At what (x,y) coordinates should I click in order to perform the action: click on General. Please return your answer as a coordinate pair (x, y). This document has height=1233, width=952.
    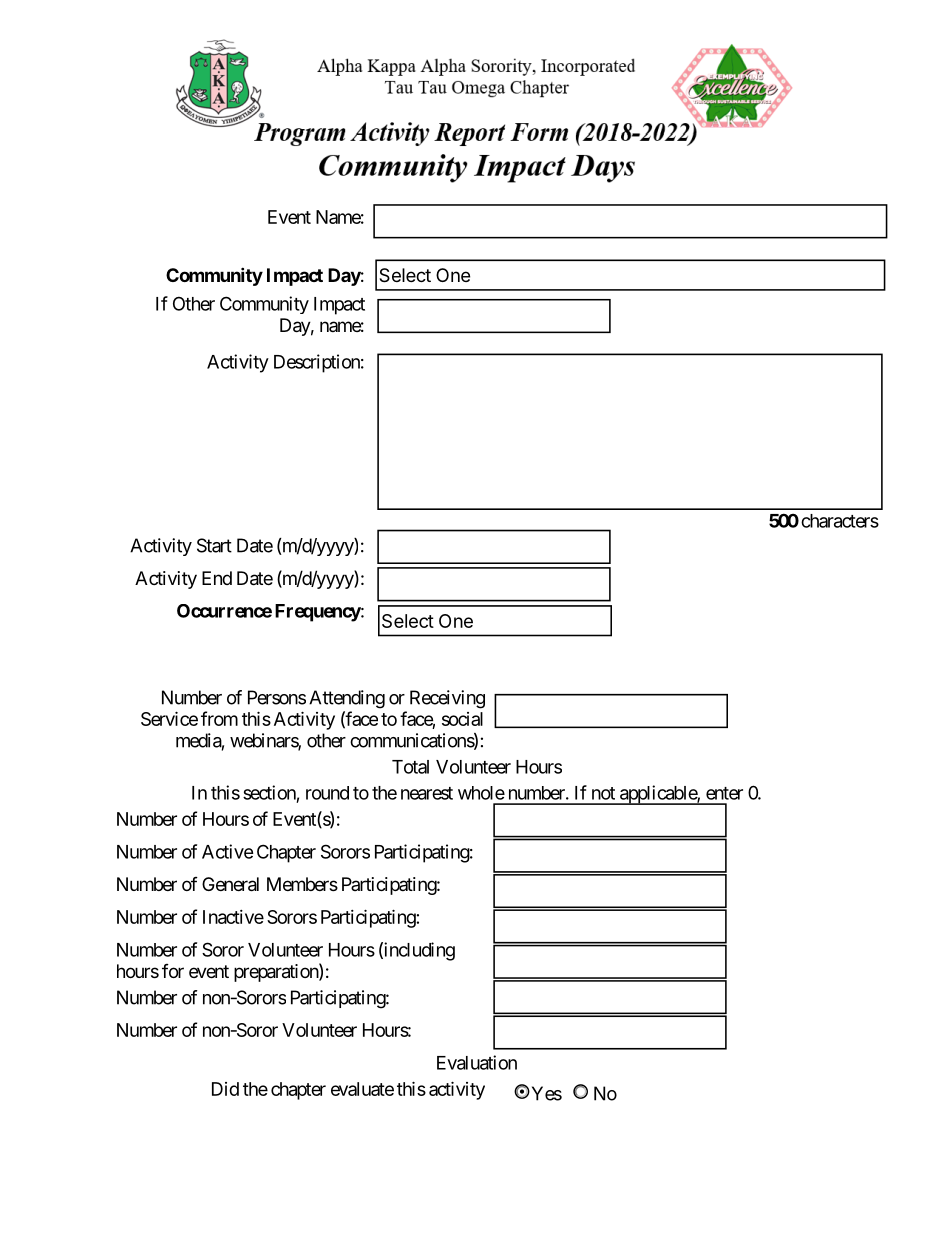
    Looking at the image, I should click on (230, 884).
